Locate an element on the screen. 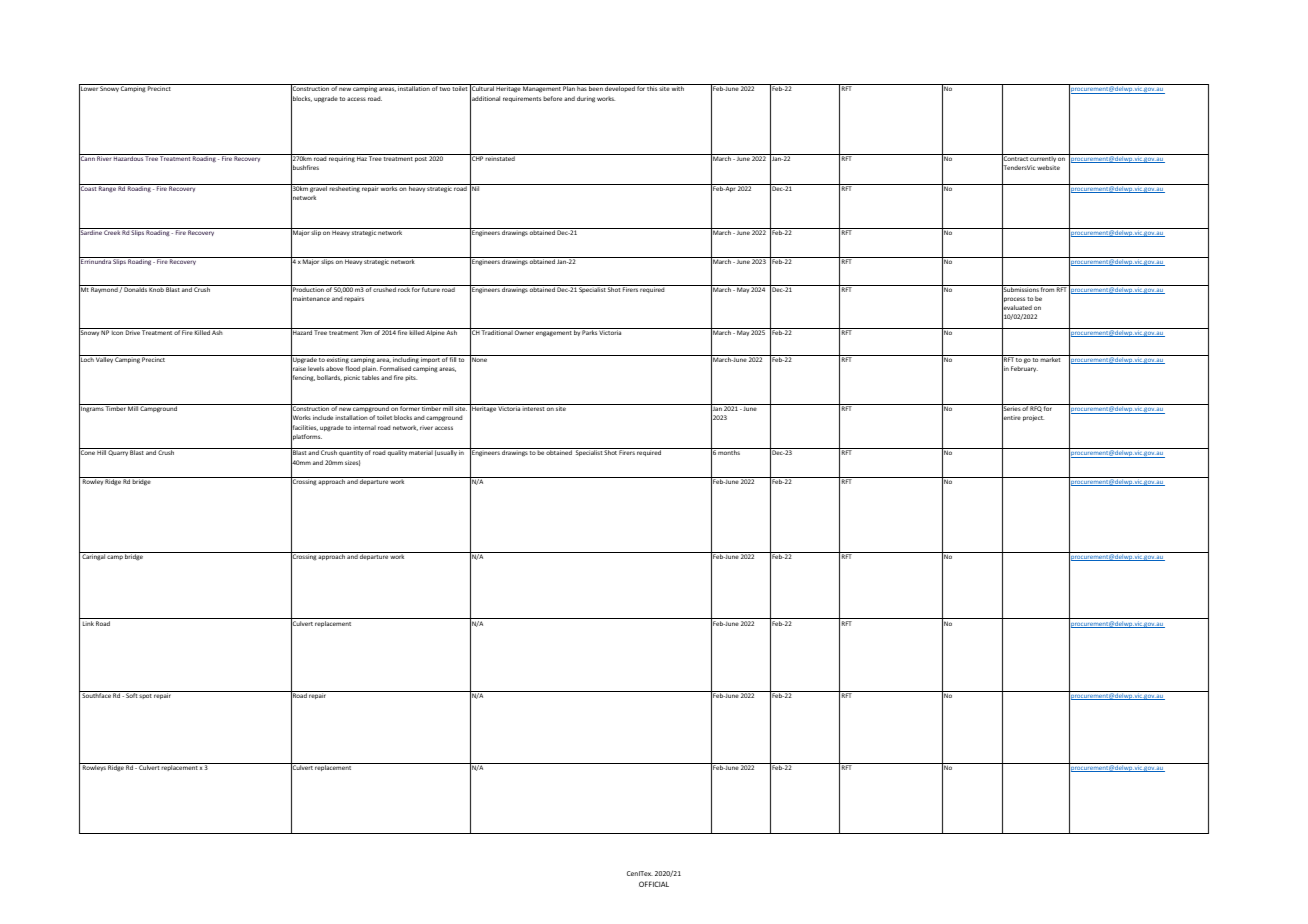 This screenshot has height=924, width=1308. material is located at coordinates (421, 452).
